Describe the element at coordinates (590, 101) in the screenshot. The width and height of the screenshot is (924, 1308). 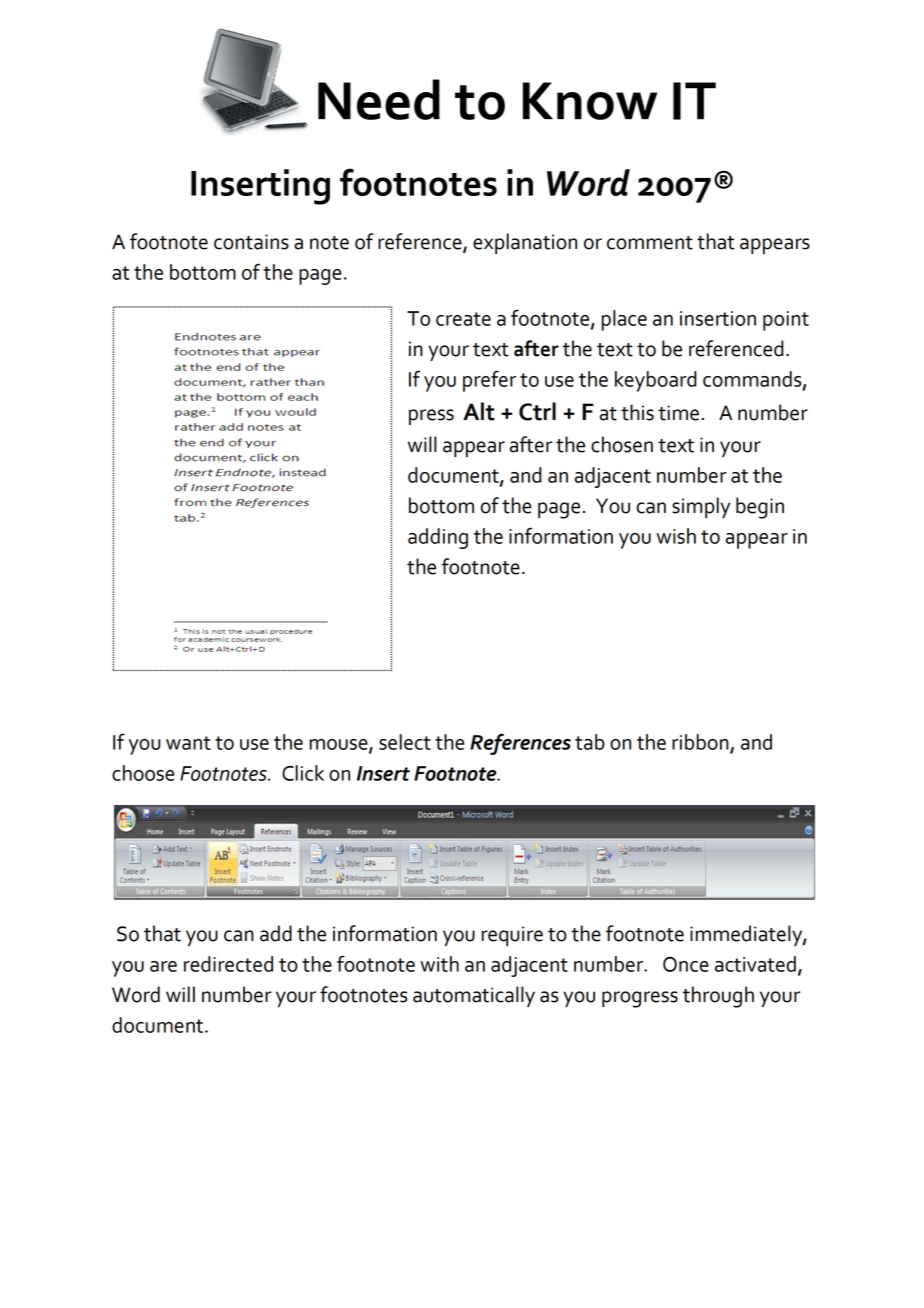
I see `Know` at that location.
